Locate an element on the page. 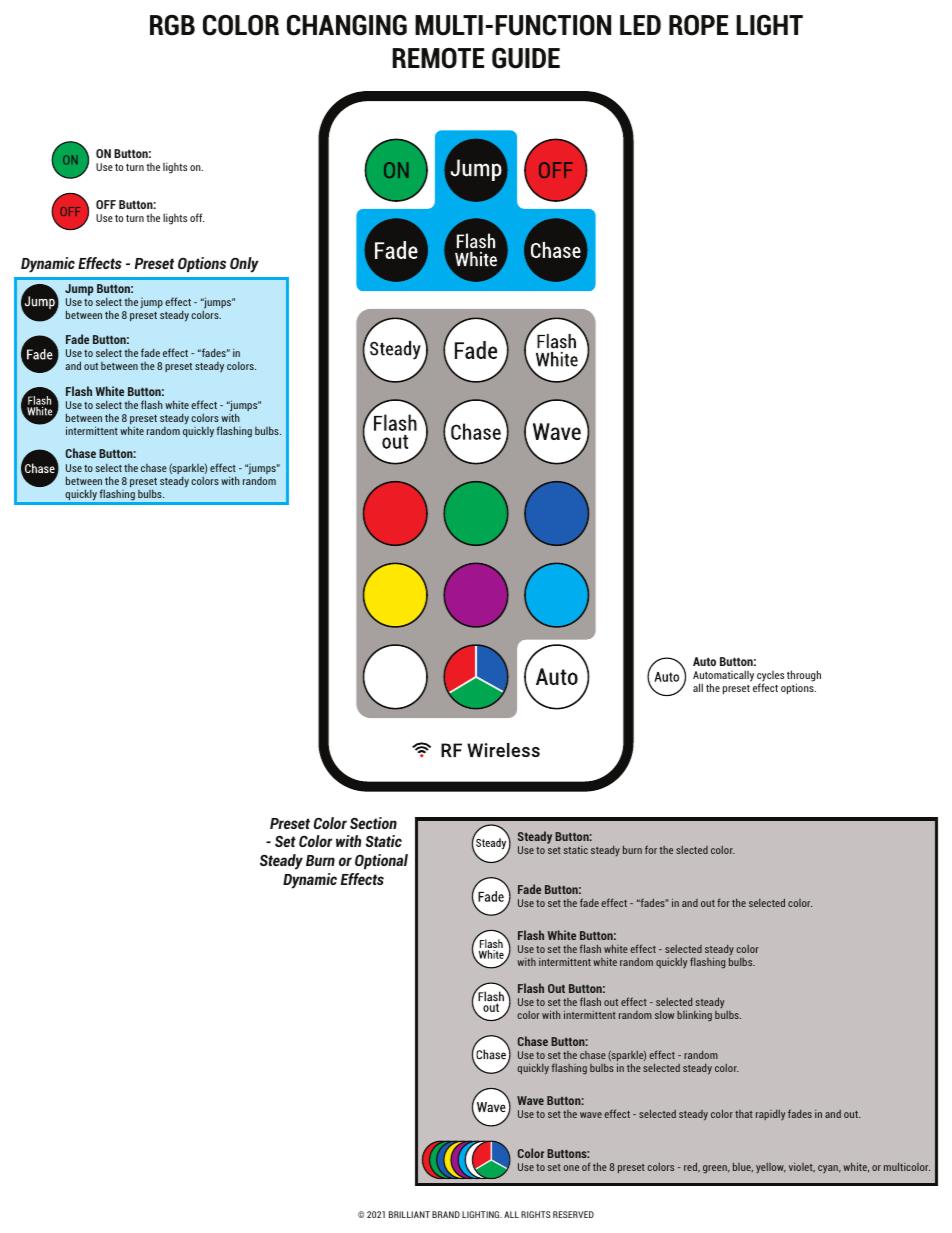 This document has width=952, height=1233. through is located at coordinates (804, 677).
